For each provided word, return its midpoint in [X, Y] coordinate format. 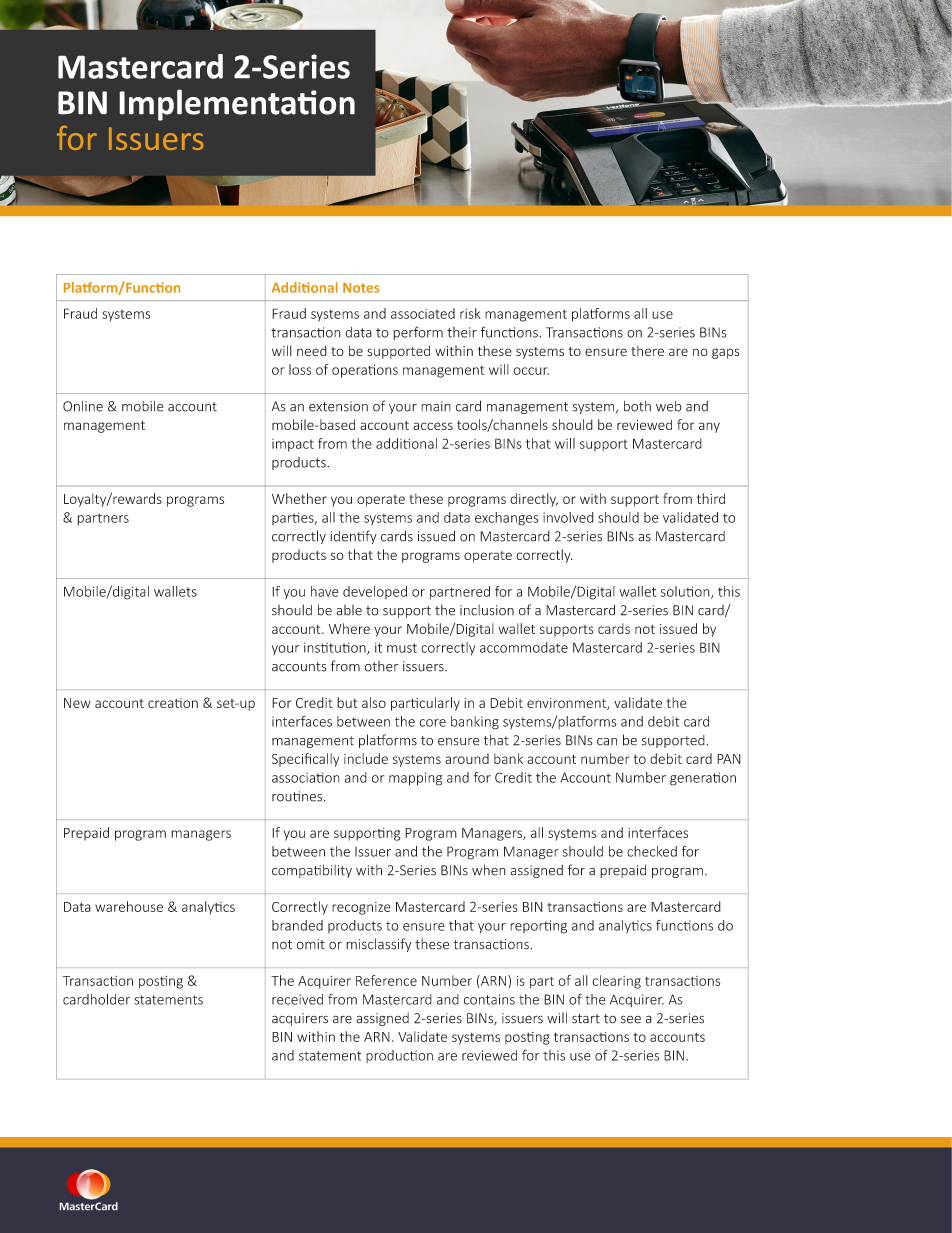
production [399, 1056]
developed [375, 592]
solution [686, 592]
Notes [361, 288]
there [647, 350]
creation [173, 703]
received [297, 999]
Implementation [237, 105]
